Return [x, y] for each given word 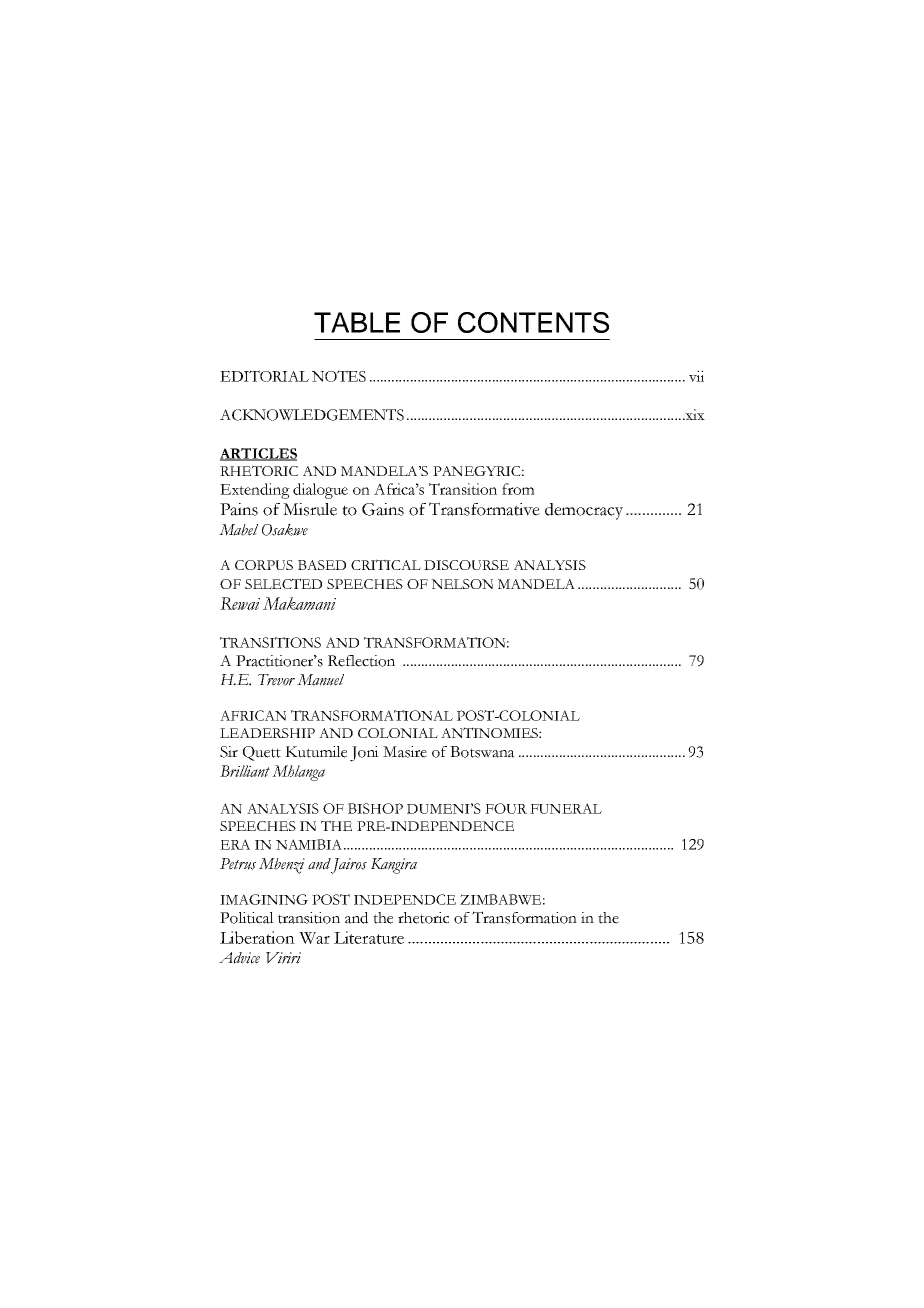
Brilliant [245, 771]
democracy [584, 511]
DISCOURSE [466, 565]
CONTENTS [533, 322]
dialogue [320, 491]
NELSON [462, 584]
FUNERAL [566, 808]
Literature [369, 937]
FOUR [506, 808]
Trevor [276, 680]
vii [696, 376]
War [314, 938]
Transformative [484, 509]
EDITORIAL [264, 376]
